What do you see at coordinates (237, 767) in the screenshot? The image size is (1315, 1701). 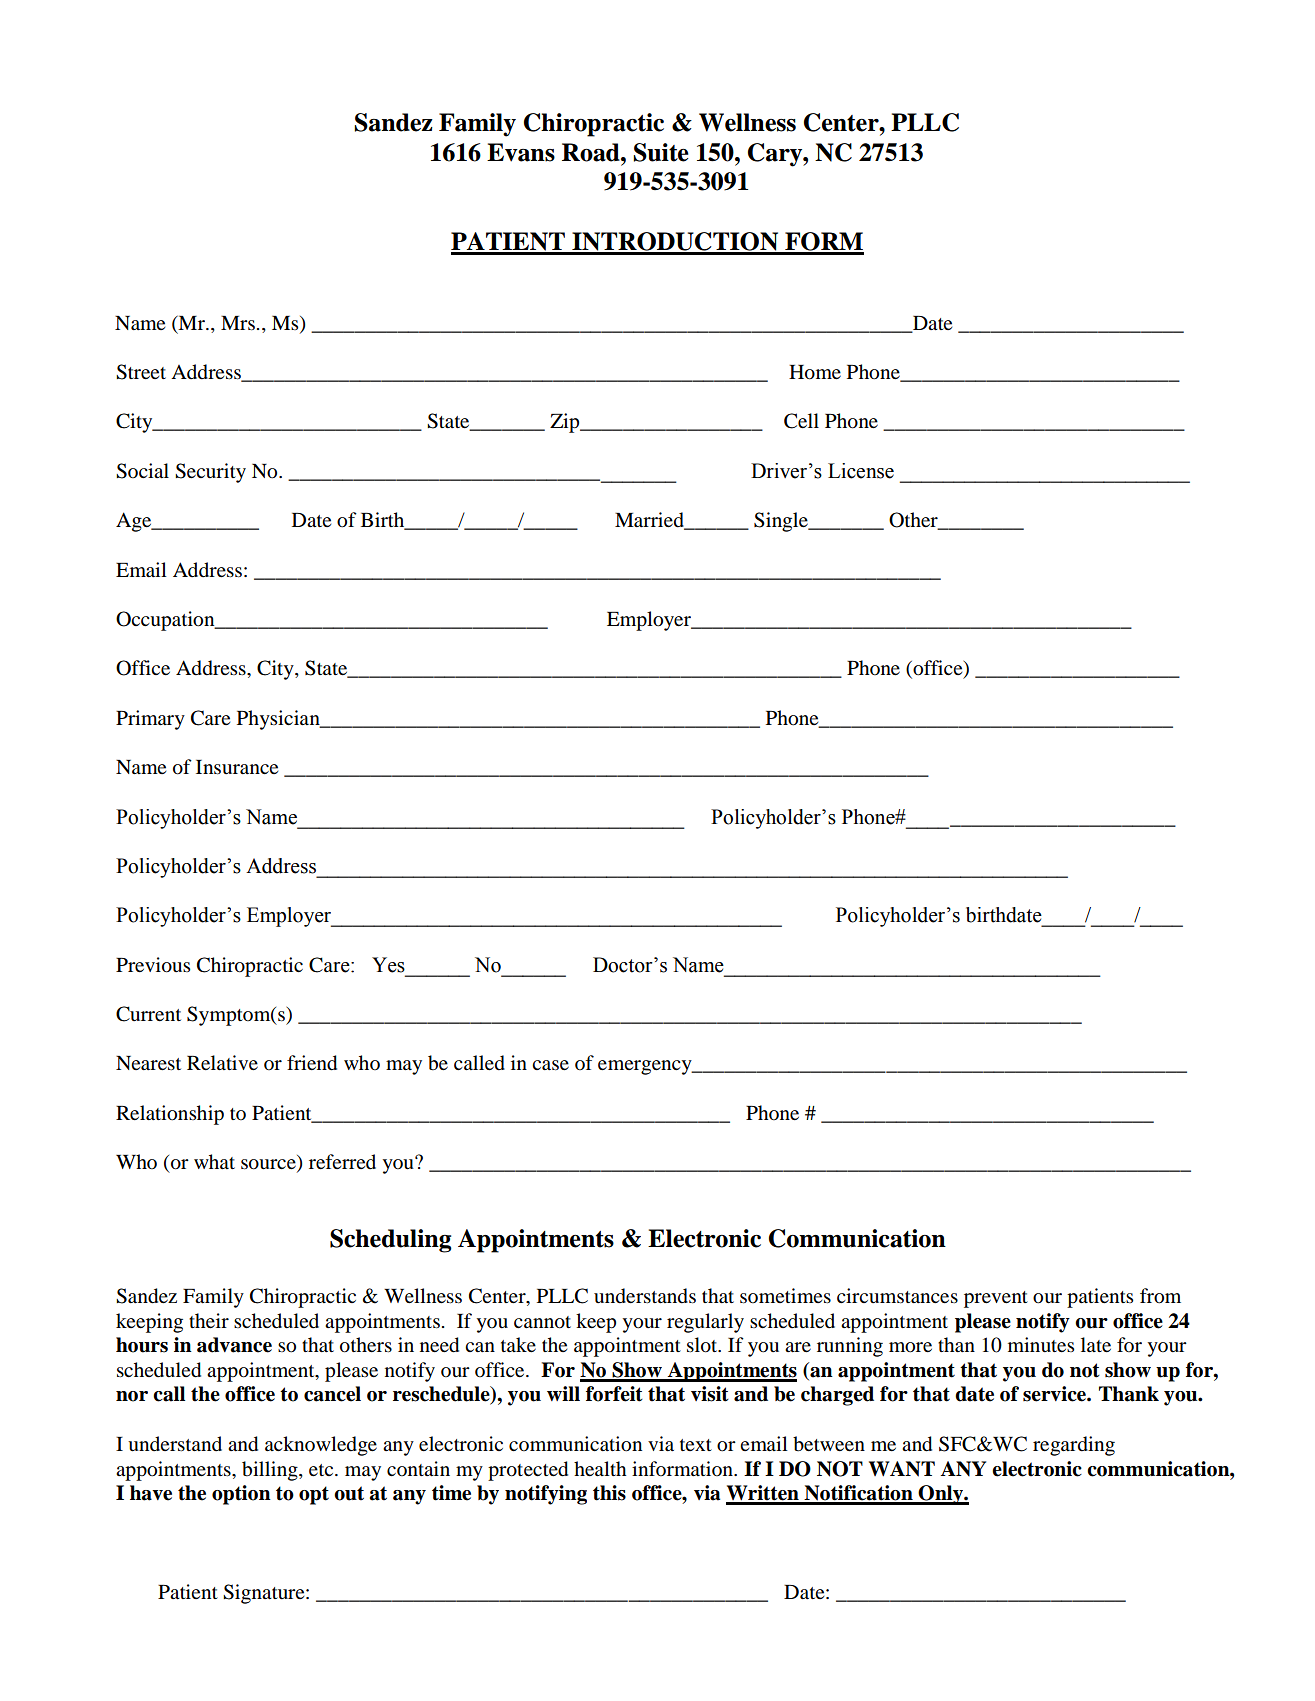 I see `Insurance` at bounding box center [237, 767].
